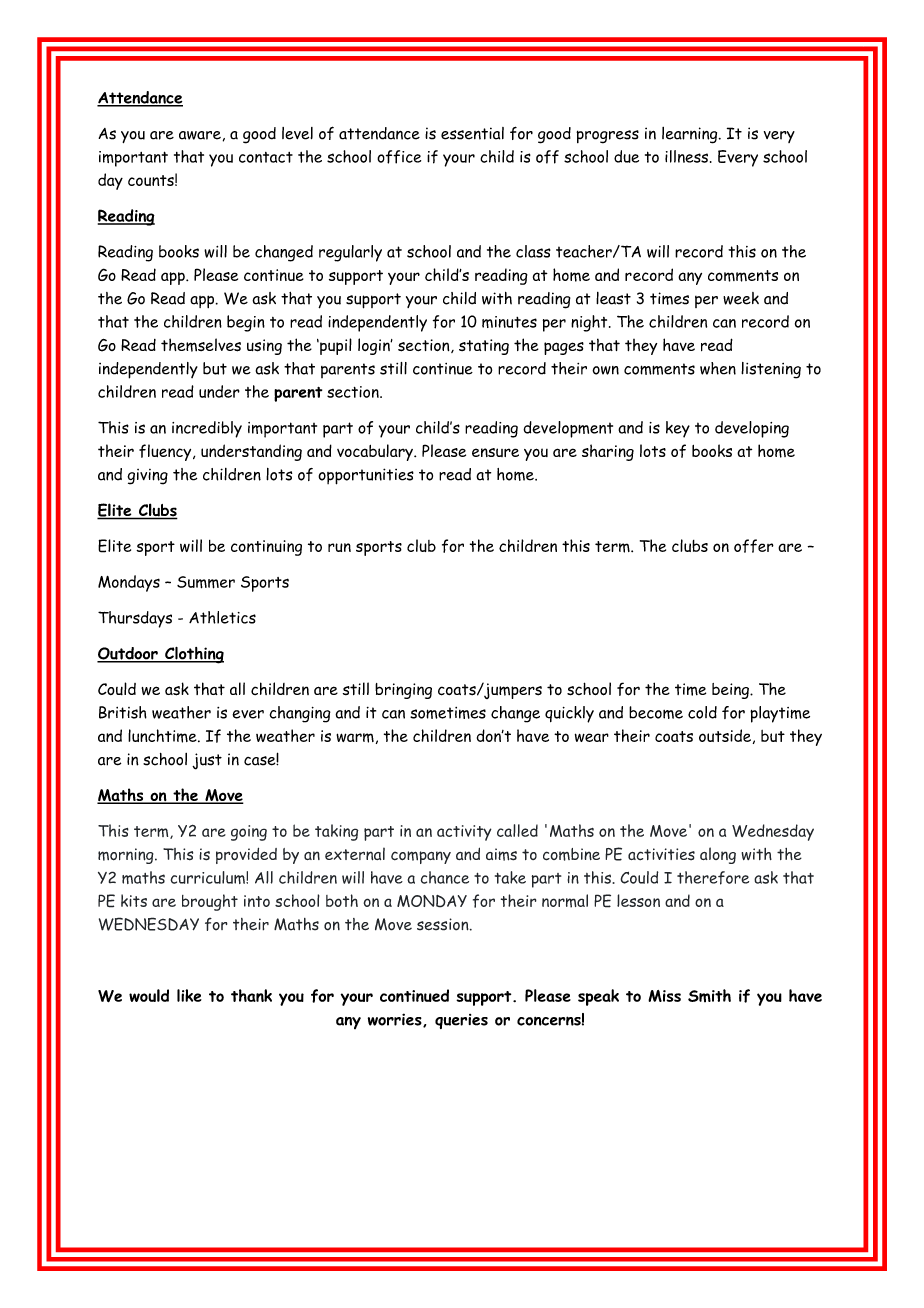  I want to click on being, so click(731, 691).
